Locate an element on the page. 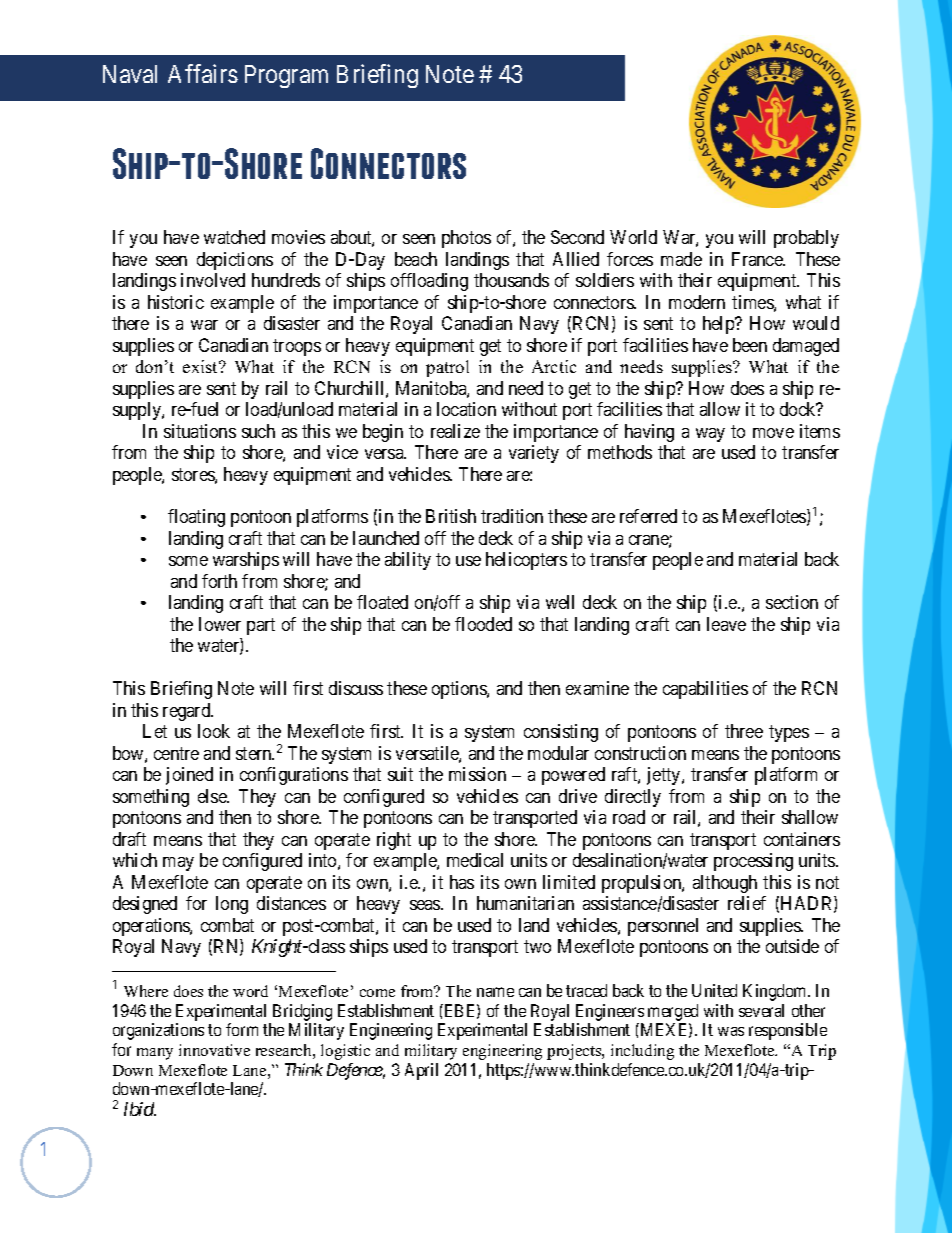 Image resolution: width=952 pixels, height=1233 pixels. leave is located at coordinates (726, 624).
